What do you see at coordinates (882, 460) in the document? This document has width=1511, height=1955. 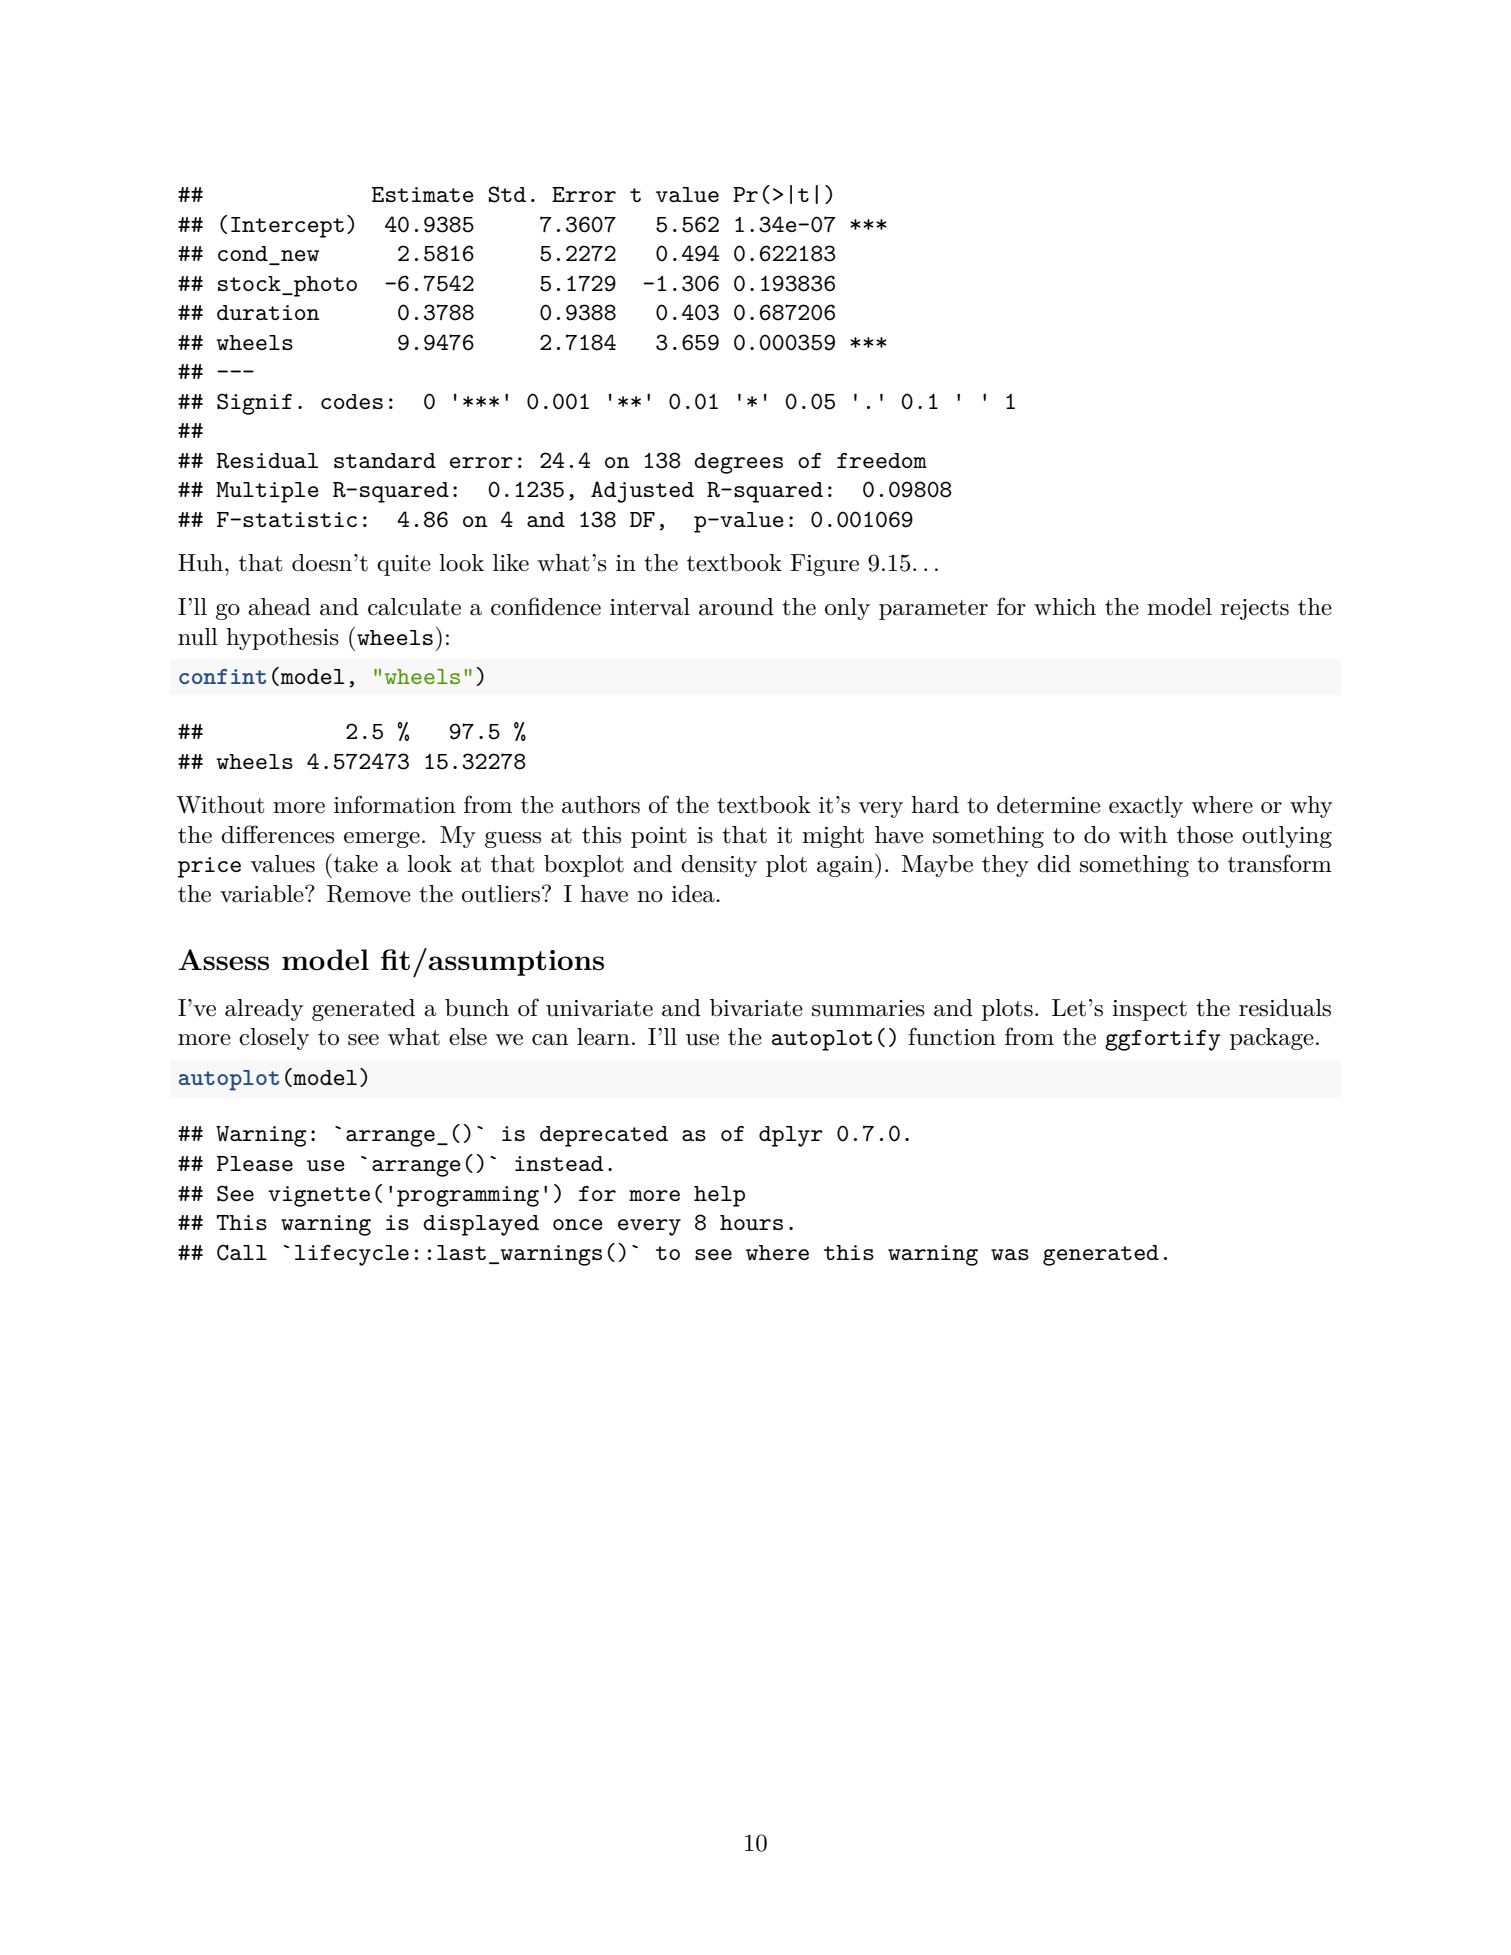 I see `freedom` at bounding box center [882, 460].
